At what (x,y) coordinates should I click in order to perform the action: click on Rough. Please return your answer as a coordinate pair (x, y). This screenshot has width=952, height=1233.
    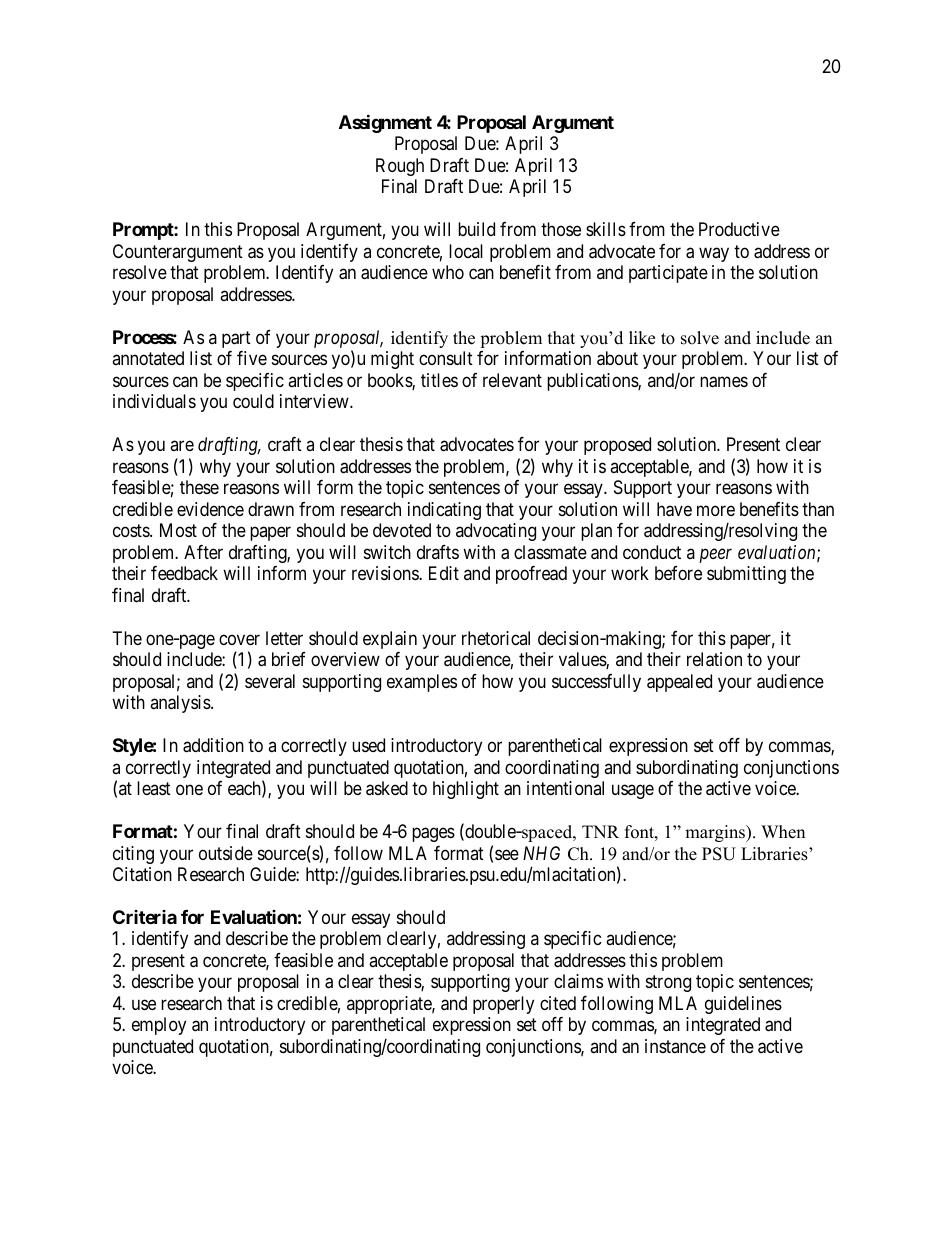
    Looking at the image, I should click on (400, 167).
